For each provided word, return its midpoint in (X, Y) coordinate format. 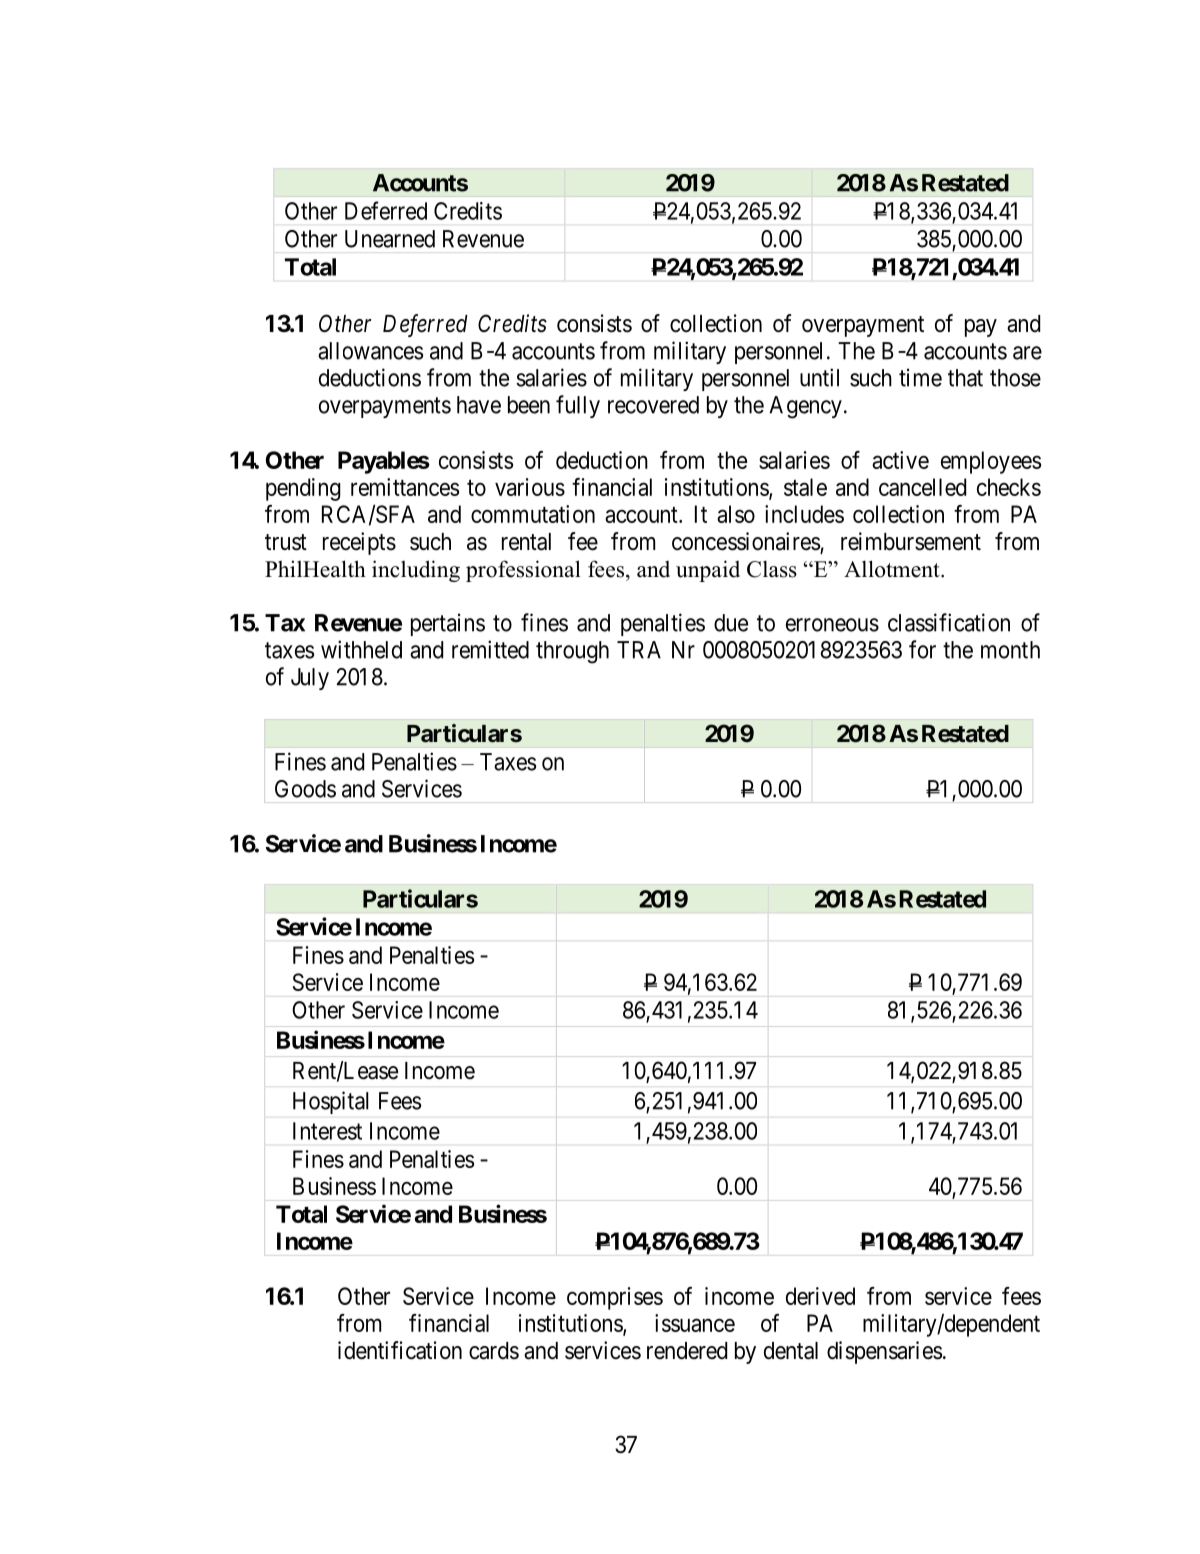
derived (820, 1296)
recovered (653, 405)
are (1027, 353)
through (572, 652)
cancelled (922, 487)
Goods (305, 789)
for (922, 649)
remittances (405, 487)
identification (400, 1350)
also (736, 514)
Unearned (390, 239)
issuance (695, 1323)
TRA (639, 650)
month (1010, 650)
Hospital (331, 1102)
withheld (361, 649)
